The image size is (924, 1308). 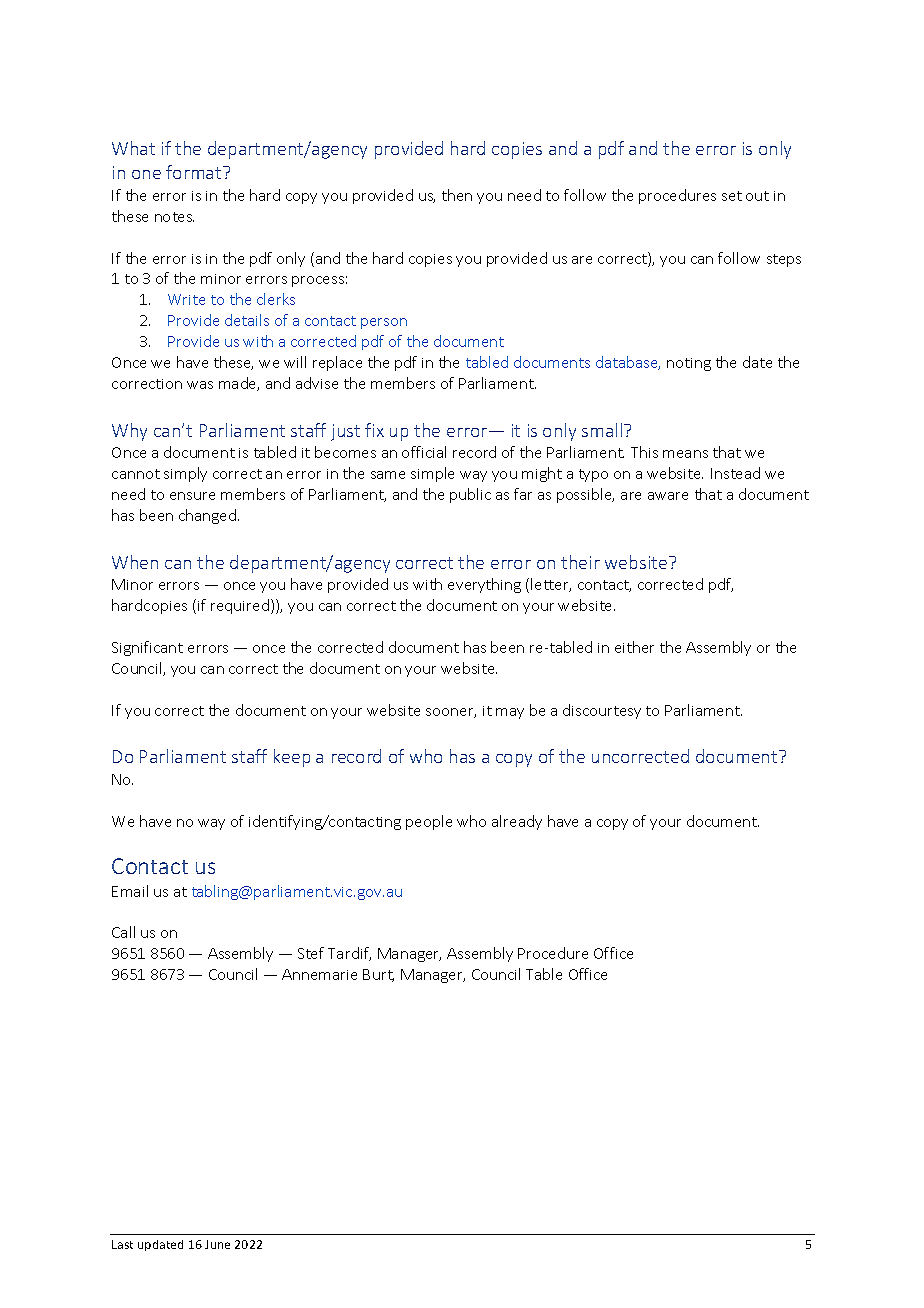 I want to click on aware, so click(x=668, y=496).
